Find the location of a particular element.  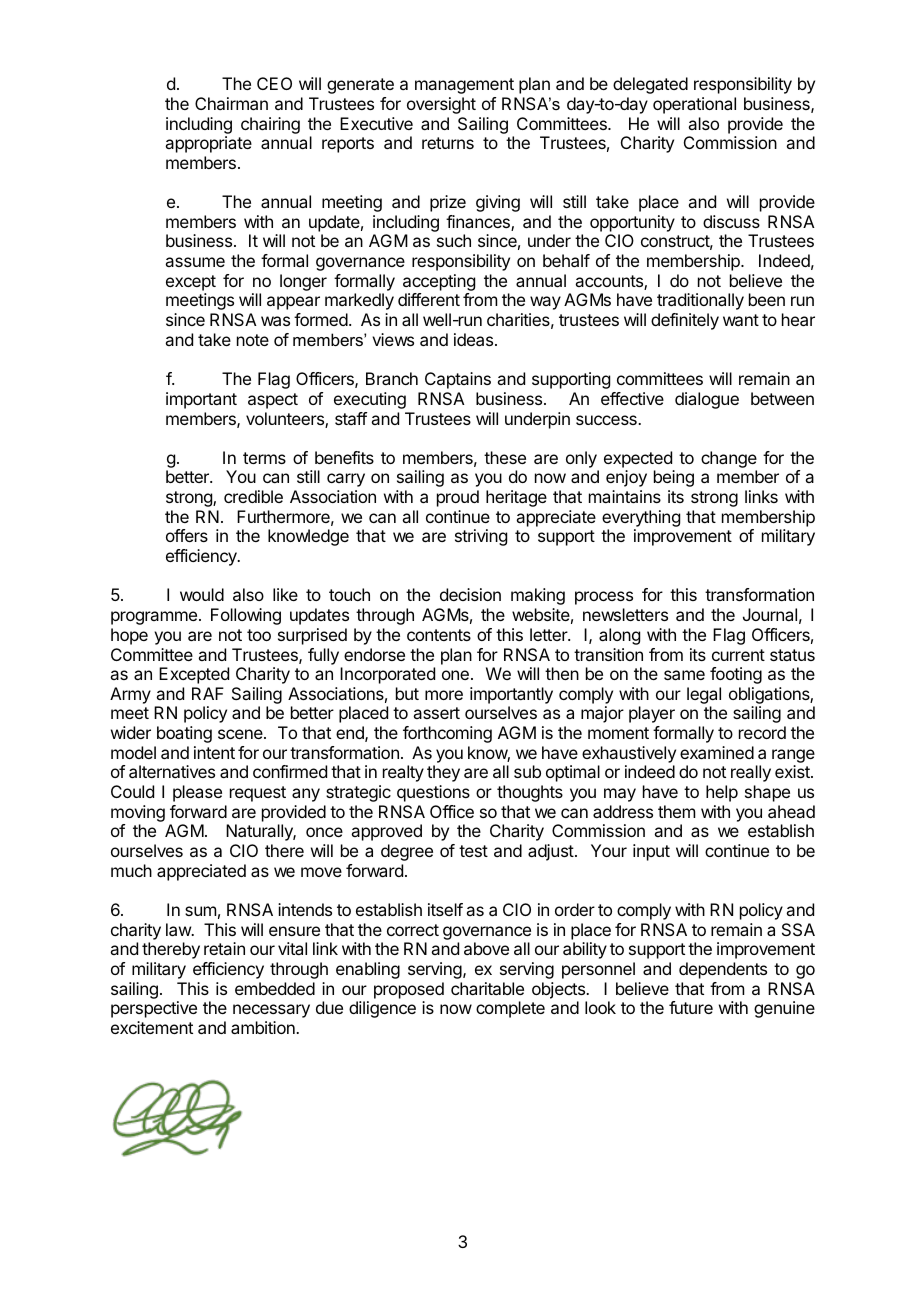

everything is located at coordinates (641, 520).
